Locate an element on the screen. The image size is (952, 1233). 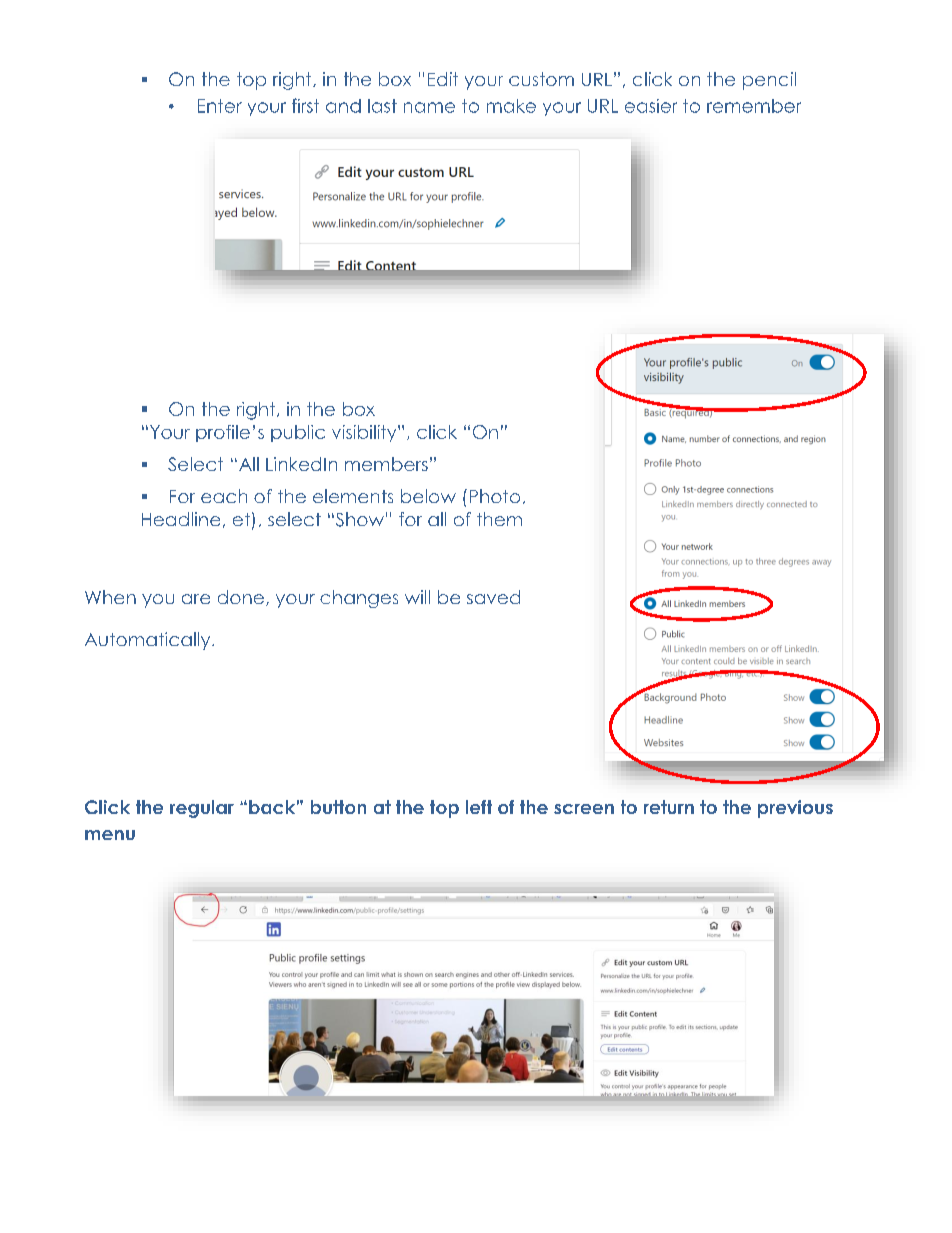
Enter is located at coordinates (220, 106).
